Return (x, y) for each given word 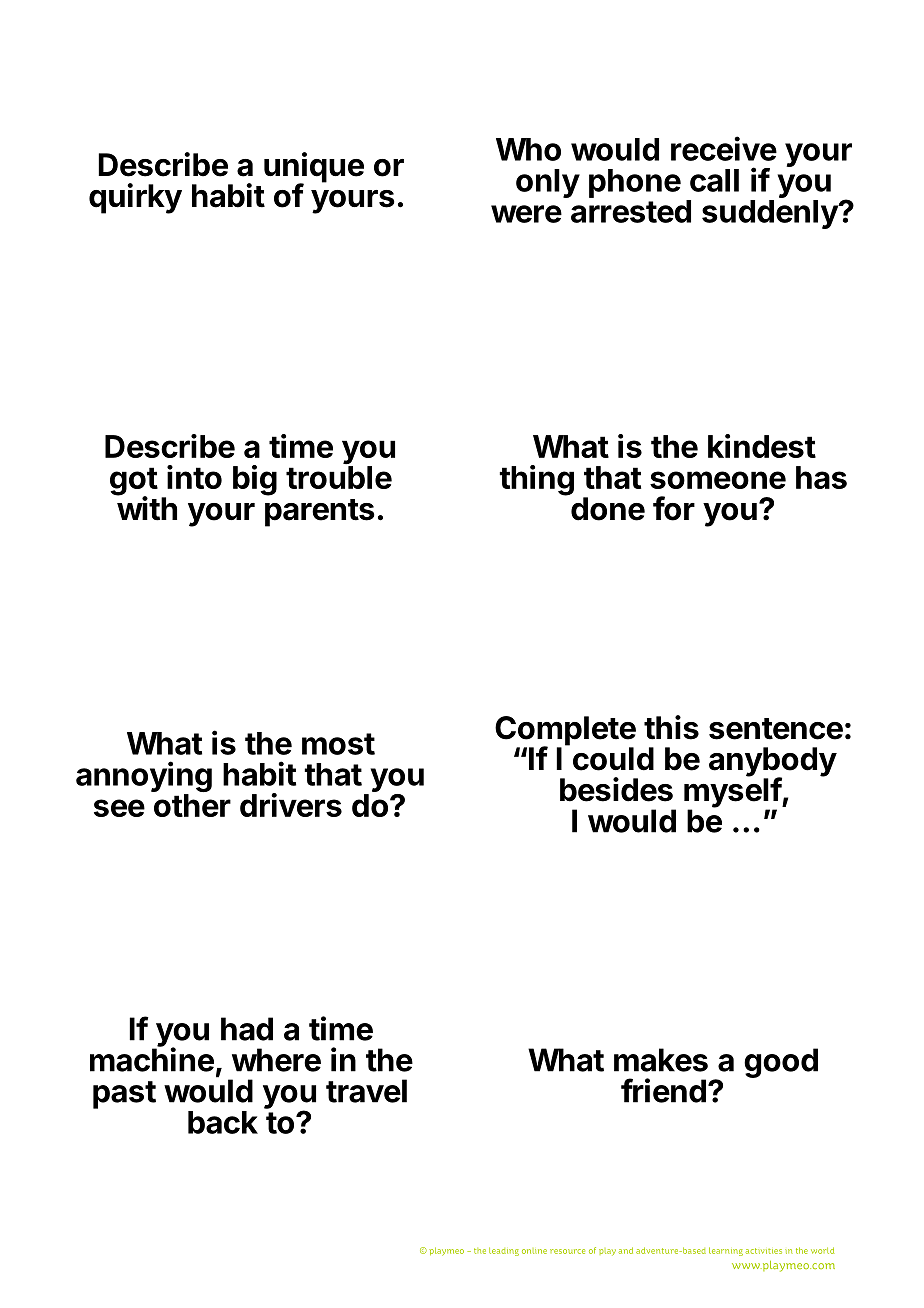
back (223, 1122)
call (714, 180)
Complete (565, 732)
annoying (144, 778)
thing (536, 480)
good (781, 1063)
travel (366, 1091)
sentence (776, 729)
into (194, 477)
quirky (135, 198)
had (247, 1029)
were (526, 214)
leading (504, 1251)
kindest (762, 446)
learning (726, 1251)
